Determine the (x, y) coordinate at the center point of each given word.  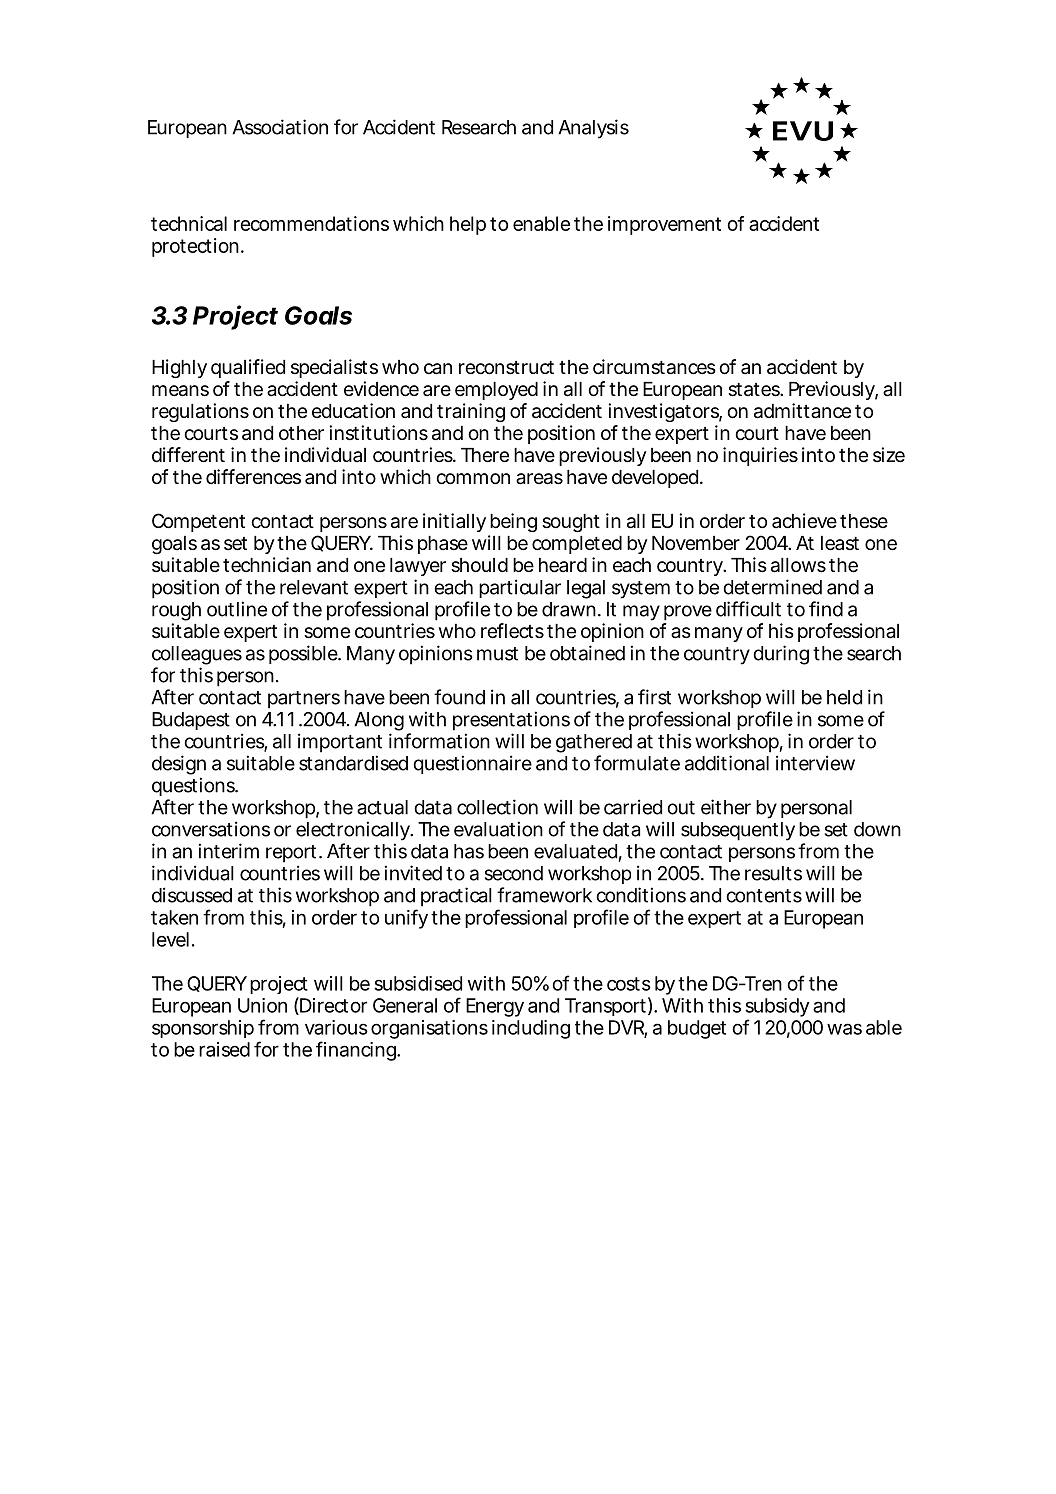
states (755, 390)
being (513, 522)
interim (229, 851)
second (514, 873)
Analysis (593, 129)
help (468, 225)
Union (262, 1005)
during (781, 655)
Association (280, 127)
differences (253, 476)
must (497, 654)
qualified (248, 368)
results (773, 873)
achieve (804, 520)
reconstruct (506, 368)
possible (304, 654)
